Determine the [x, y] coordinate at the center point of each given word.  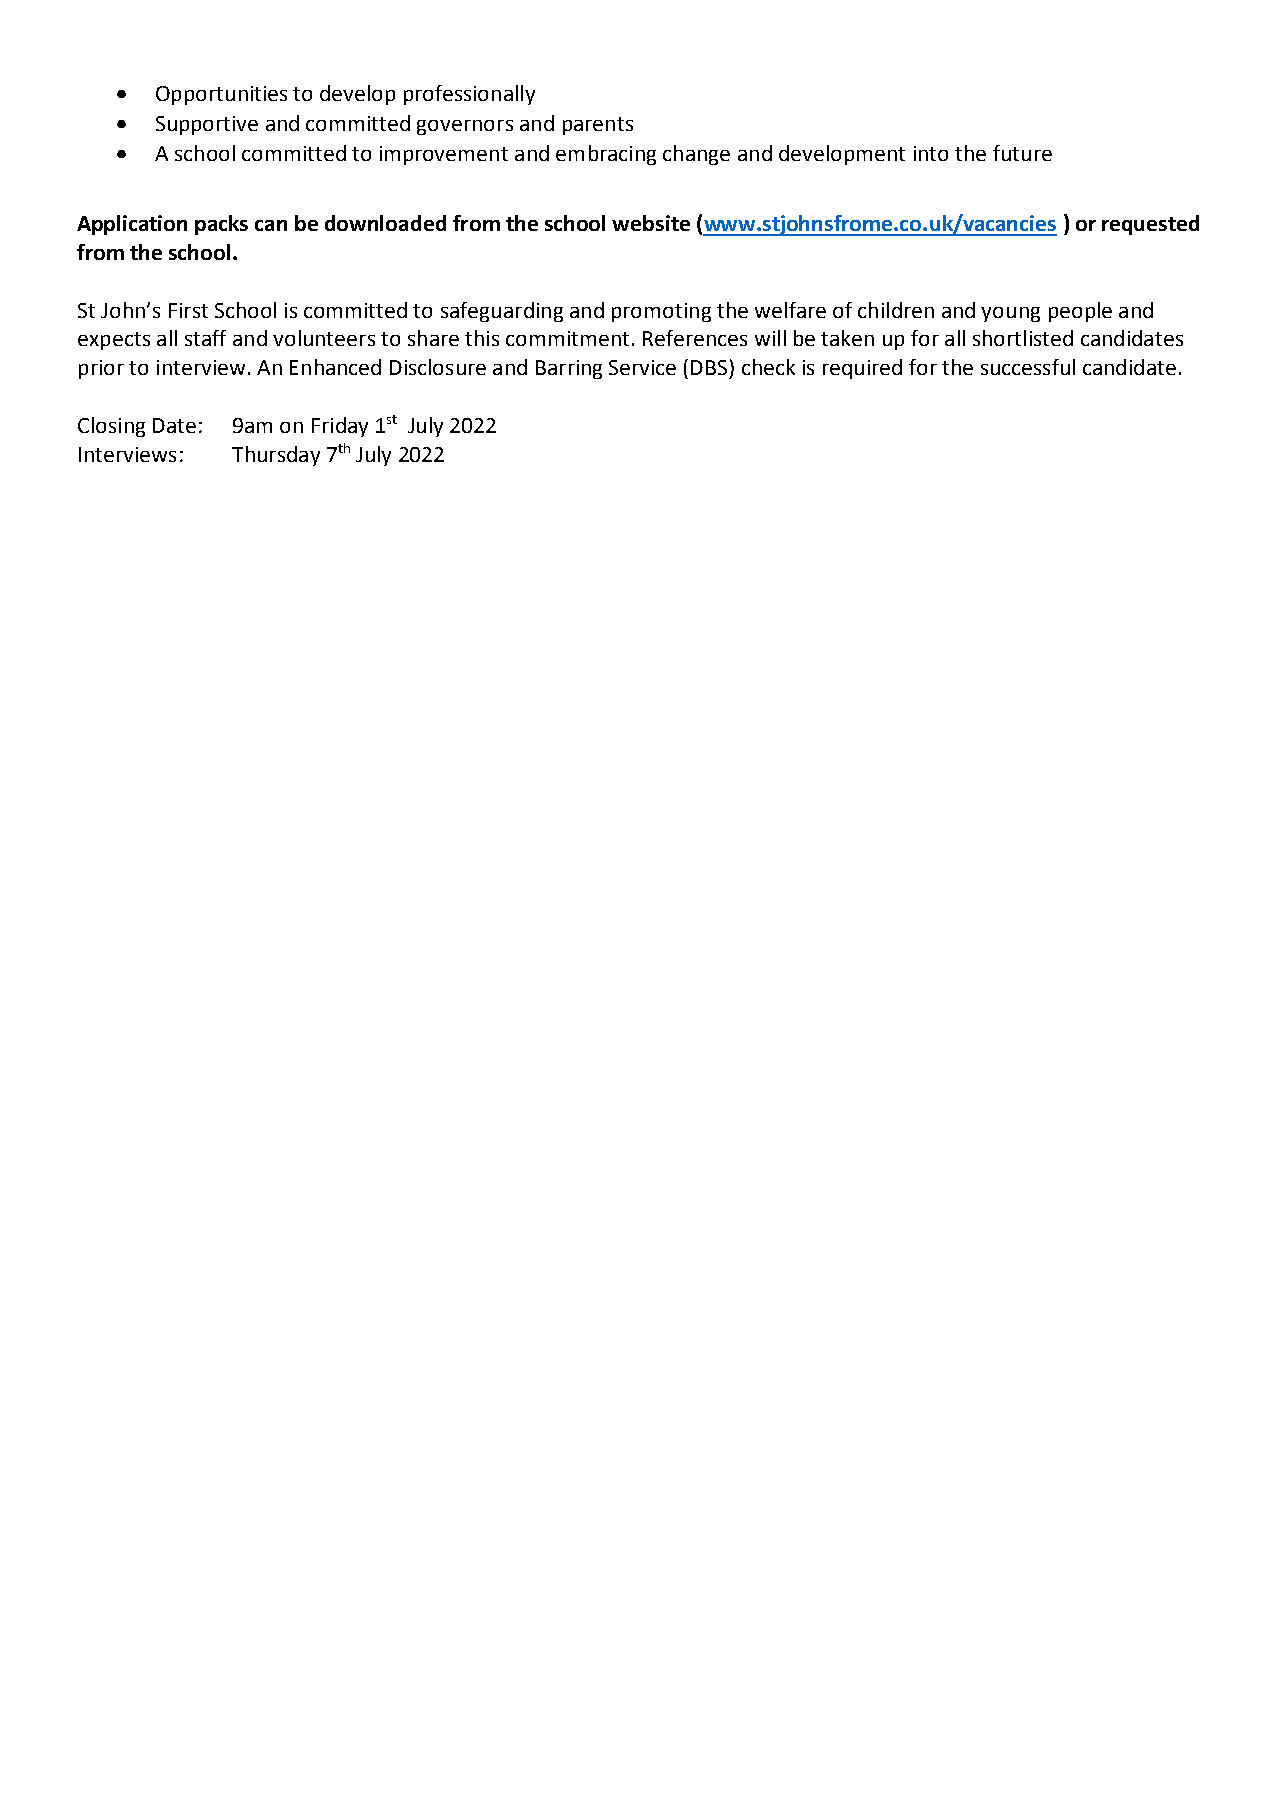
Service [642, 367]
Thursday [276, 456]
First [188, 310]
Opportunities [221, 95]
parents [598, 126]
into [931, 153]
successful [1028, 367]
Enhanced [335, 367]
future [1022, 153]
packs [221, 225]
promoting [661, 312]
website [651, 223]
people [1080, 312]
